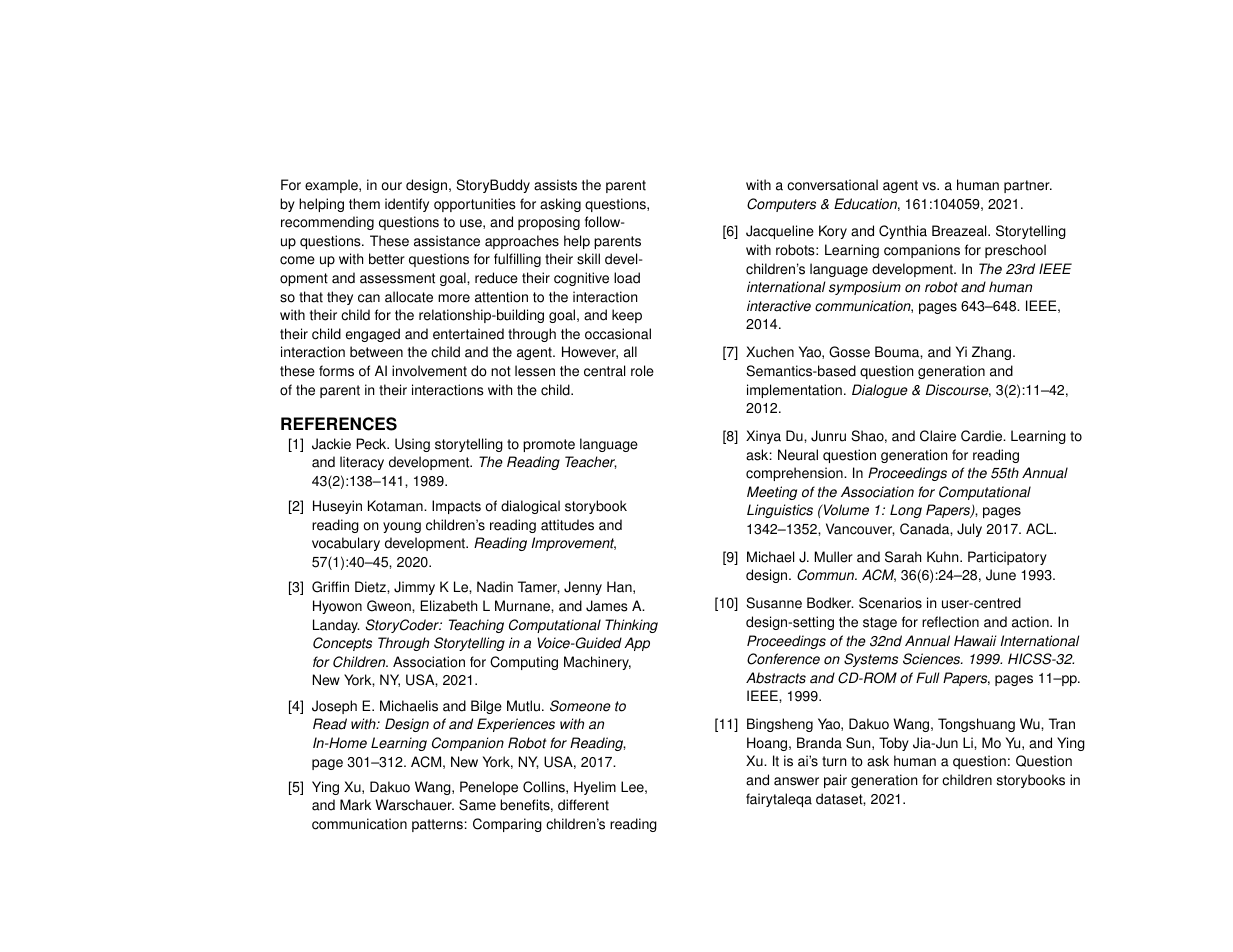 Image resolution: width=1233 pixels, height=952 pixels. Describe the element at coordinates (781, 205) in the page. I see `Computers` at that location.
